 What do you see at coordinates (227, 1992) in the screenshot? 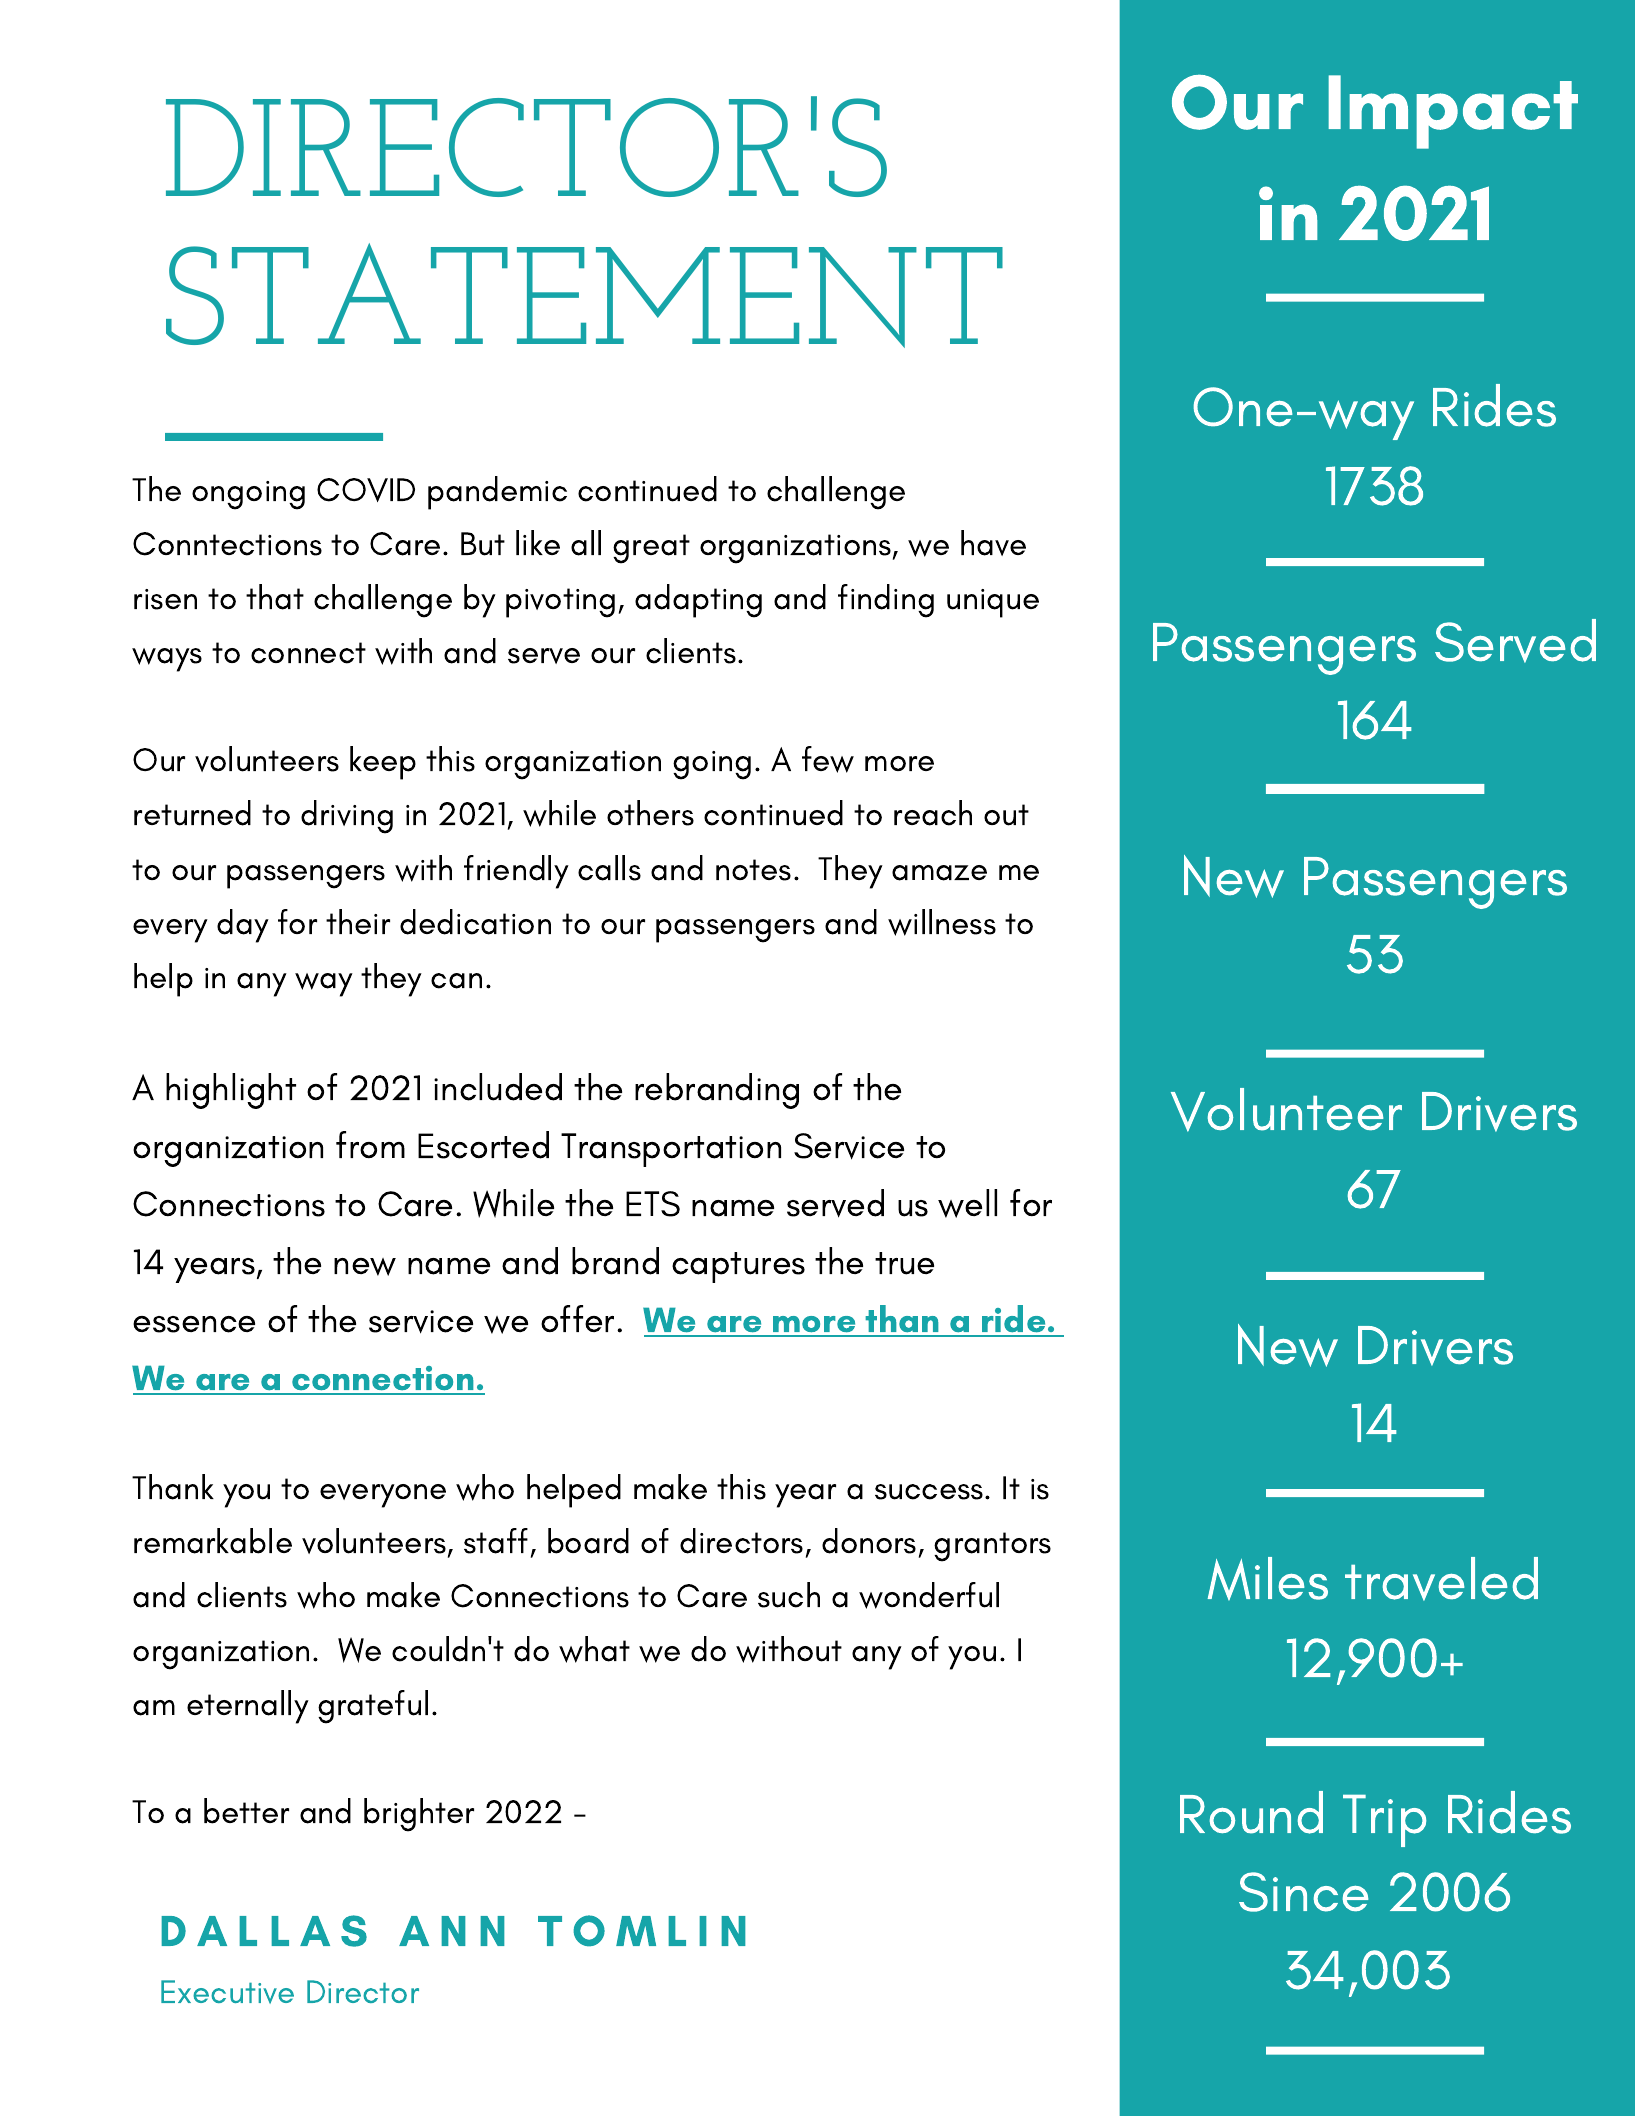
I see `Executive` at bounding box center [227, 1992].
